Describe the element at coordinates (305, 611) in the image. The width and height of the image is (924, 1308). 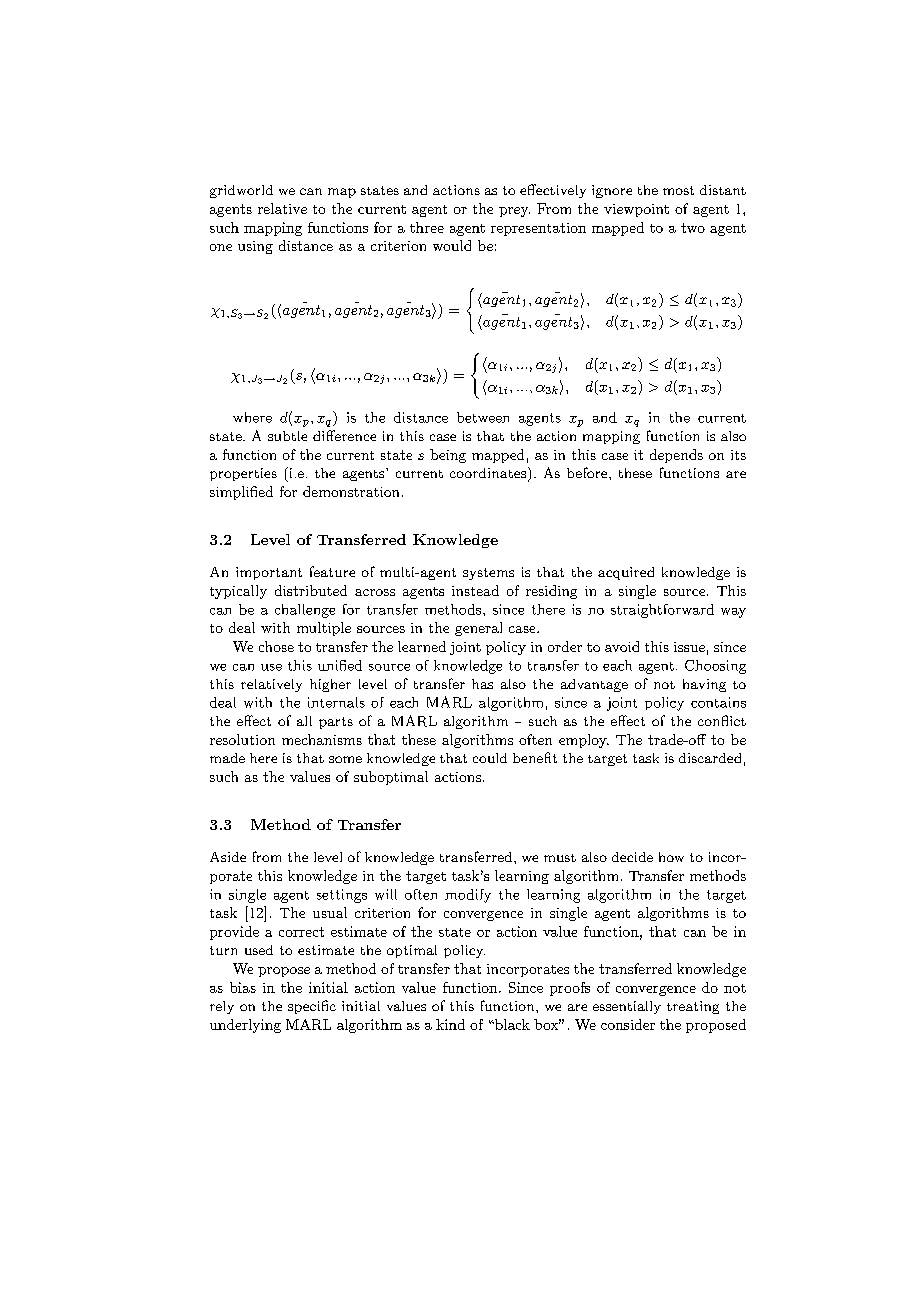
I see `challenge` at that location.
